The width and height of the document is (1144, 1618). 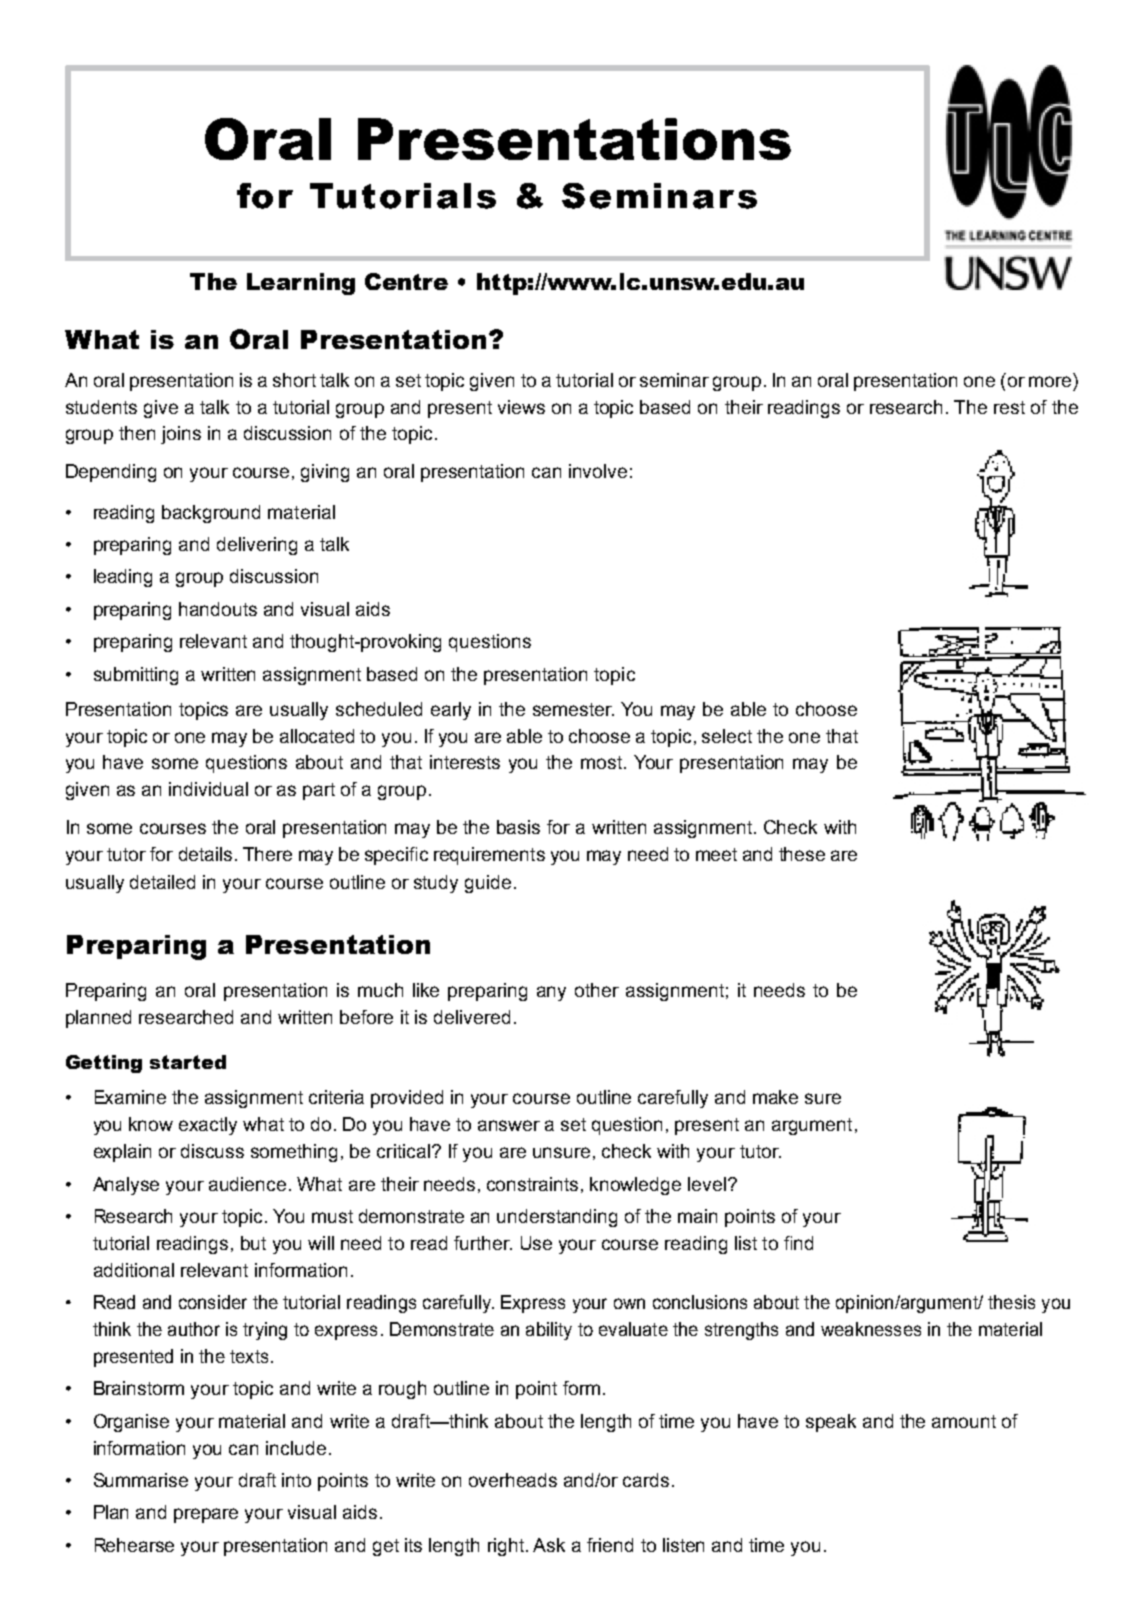 What do you see at coordinates (488, 884) in the document?
I see `guide` at bounding box center [488, 884].
